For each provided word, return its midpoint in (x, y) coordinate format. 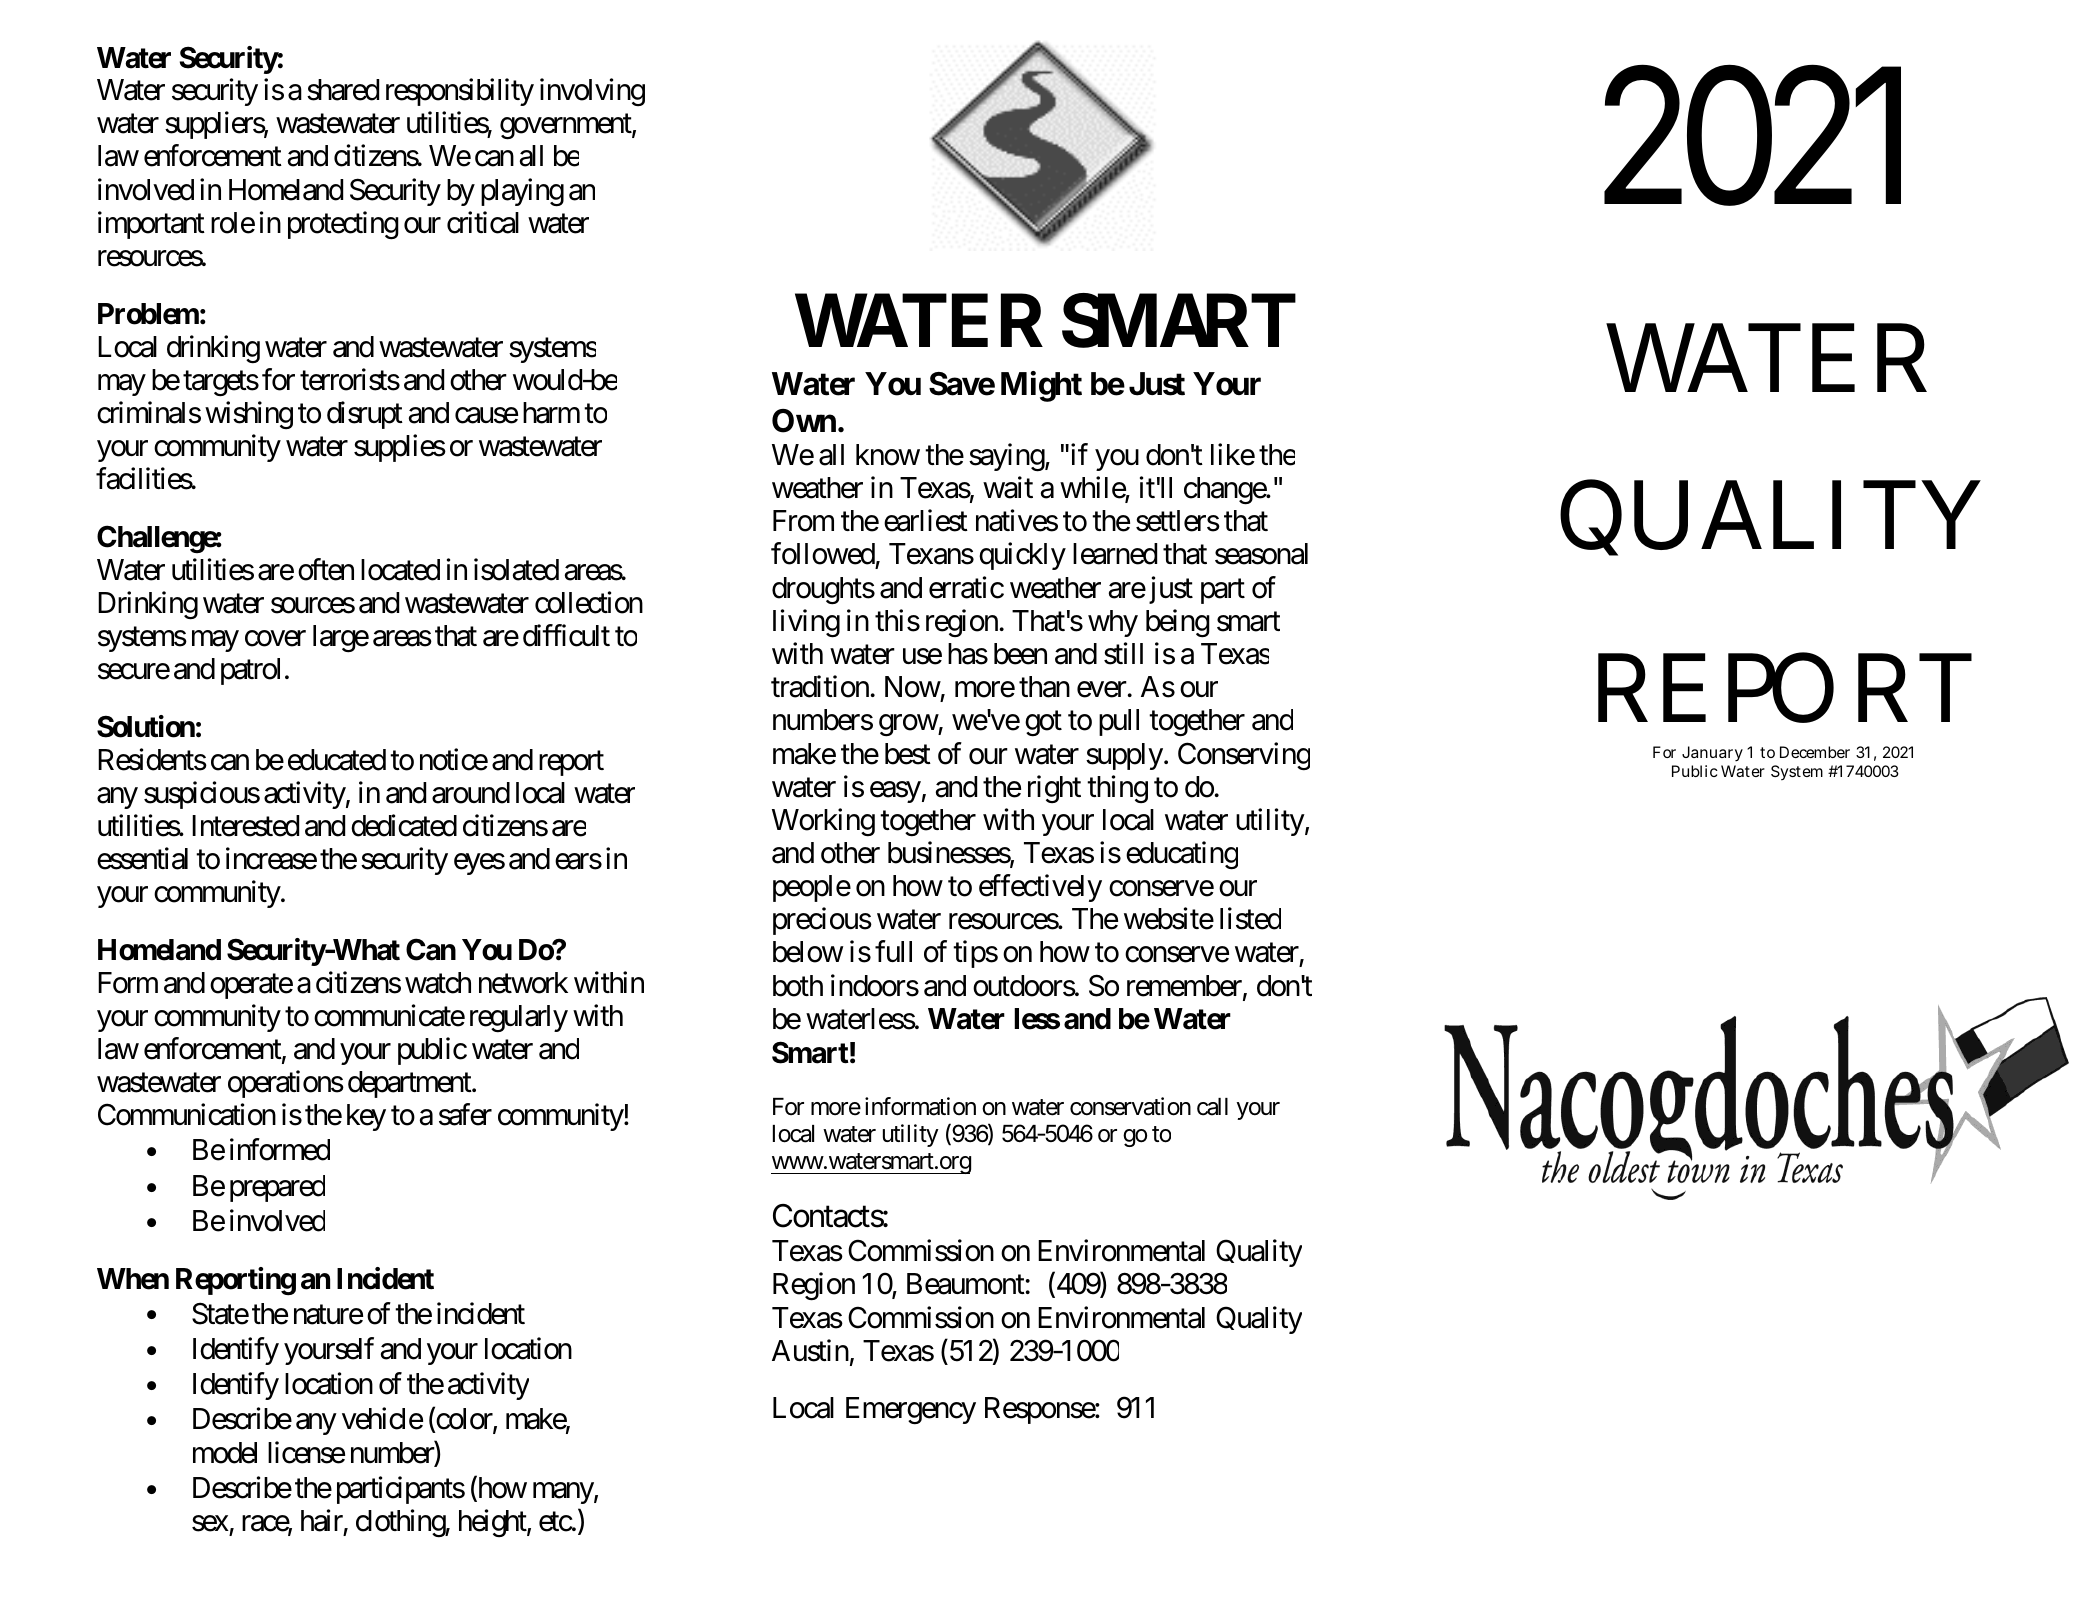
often (326, 569)
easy (895, 792)
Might (1041, 387)
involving (592, 92)
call (1212, 1107)
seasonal (1261, 554)
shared (343, 90)
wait (1008, 487)
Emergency (911, 1411)
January (1712, 754)
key (366, 1117)
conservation (1130, 1106)
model (225, 1453)
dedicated (404, 825)
